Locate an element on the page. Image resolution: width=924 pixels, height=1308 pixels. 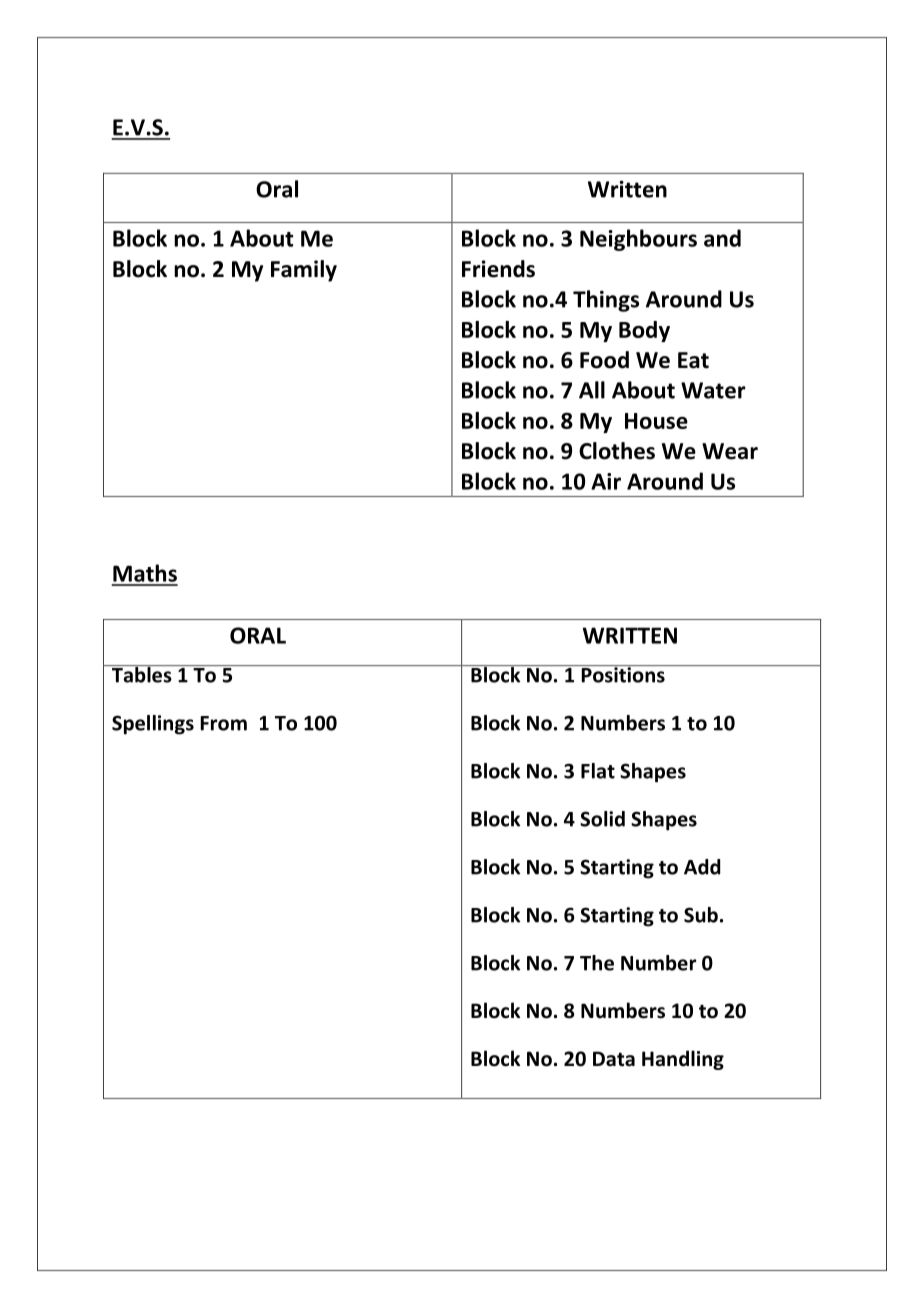
Positions is located at coordinates (623, 674).
